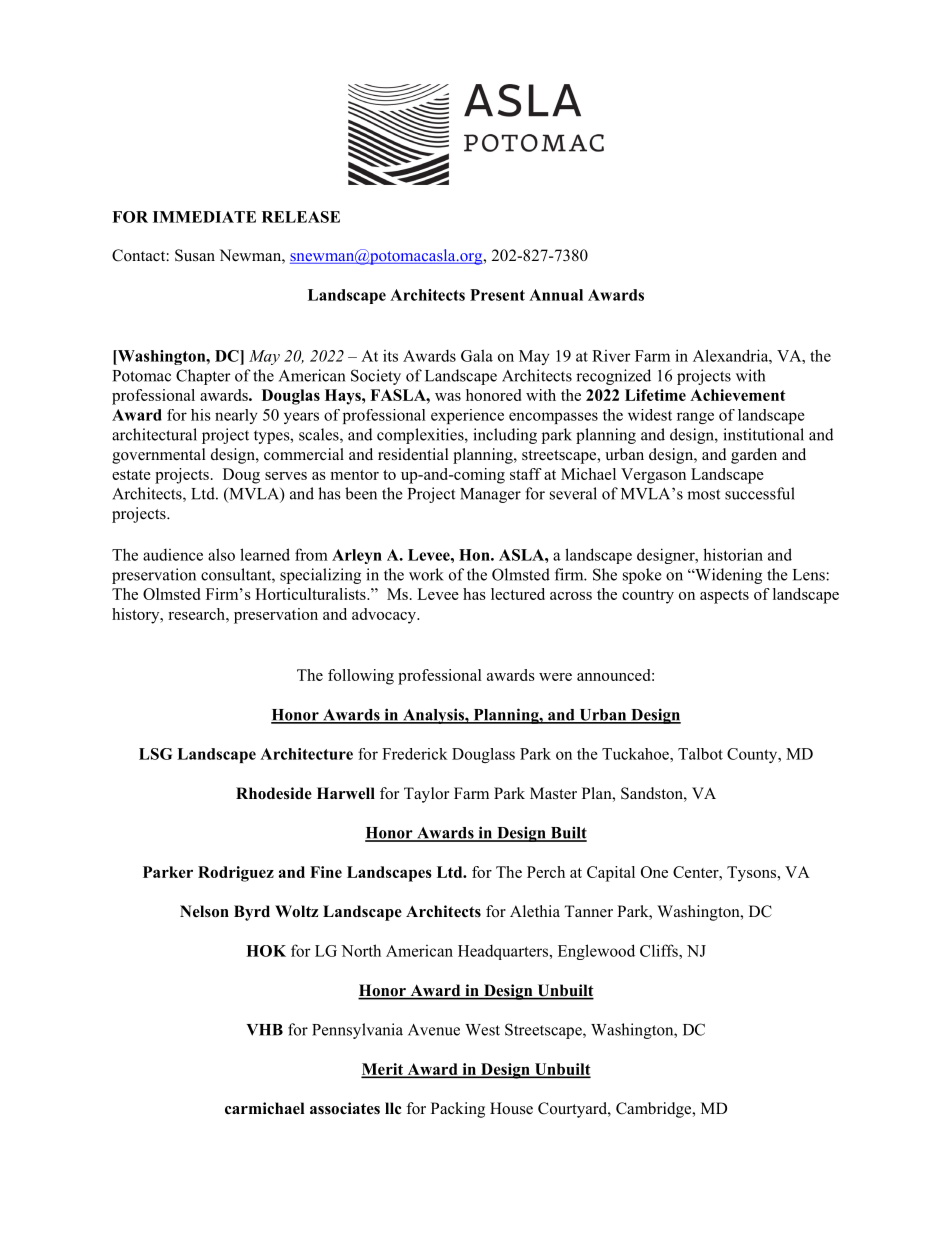 This page has width=952, height=1233. What do you see at coordinates (753, 755) in the page?
I see `County` at bounding box center [753, 755].
